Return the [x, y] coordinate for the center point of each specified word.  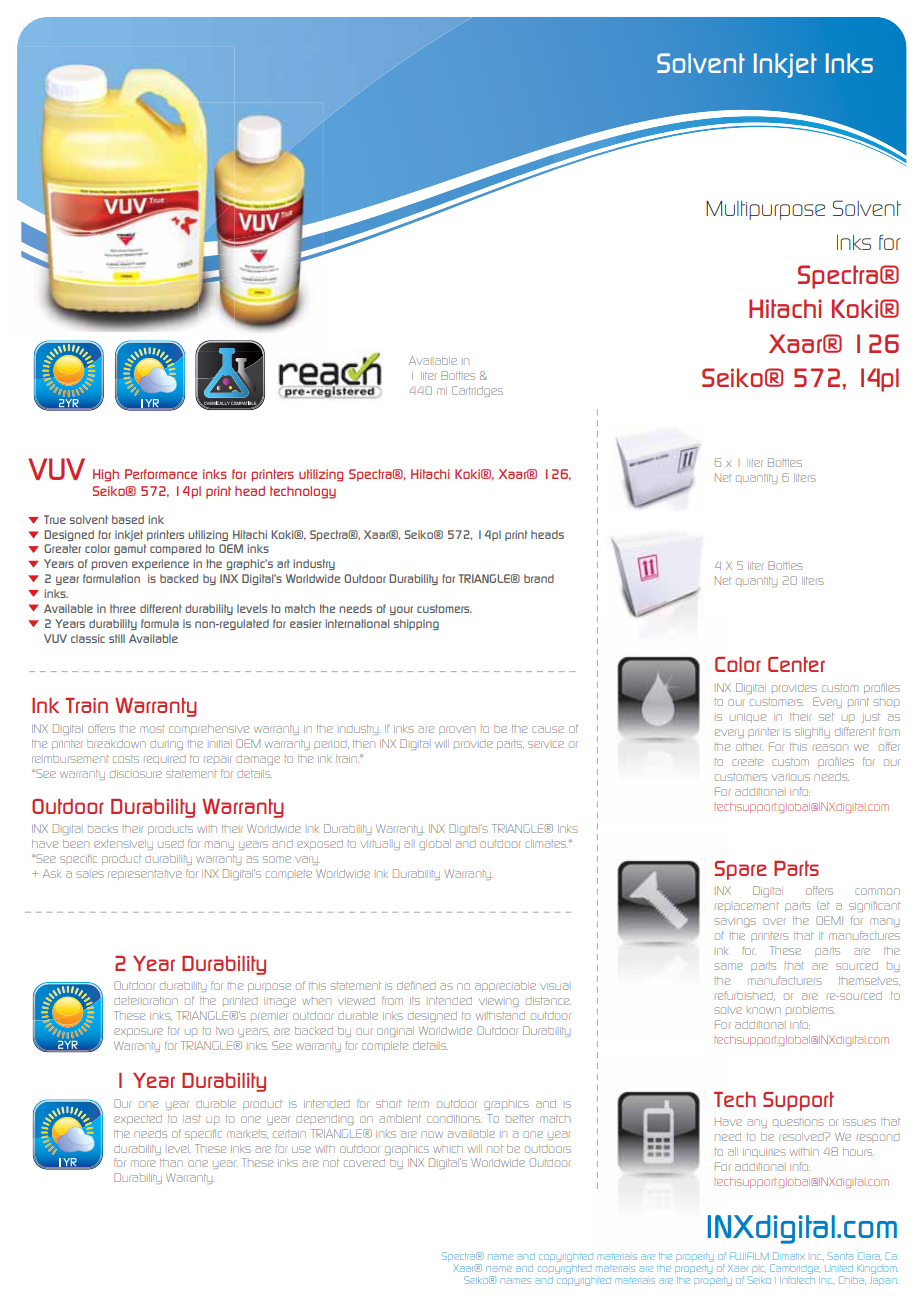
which [448, 1149]
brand [539, 578]
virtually [380, 845]
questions [798, 1122]
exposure [138, 1032]
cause [548, 729]
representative [145, 875]
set [826, 717]
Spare [741, 870]
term [418, 1104]
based [128, 519]
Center [796, 664]
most [152, 729]
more [143, 1163]
